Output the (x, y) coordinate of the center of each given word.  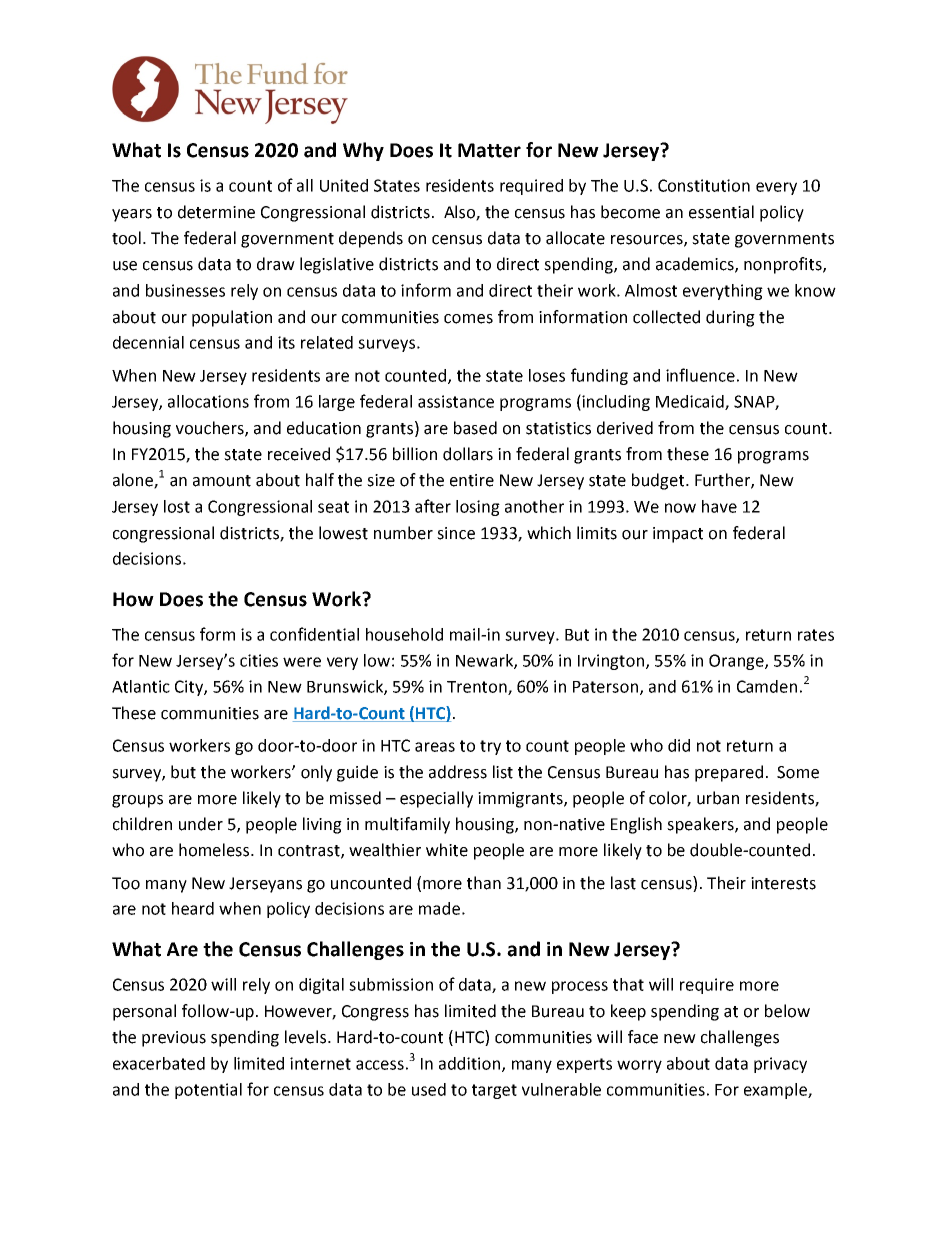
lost (177, 506)
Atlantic (141, 686)
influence (700, 375)
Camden (767, 686)
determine (216, 212)
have (719, 506)
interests (783, 883)
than (484, 883)
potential (208, 1091)
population (232, 318)
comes (468, 319)
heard (193, 908)
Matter (489, 150)
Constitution (704, 185)
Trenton (478, 688)
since (456, 533)
